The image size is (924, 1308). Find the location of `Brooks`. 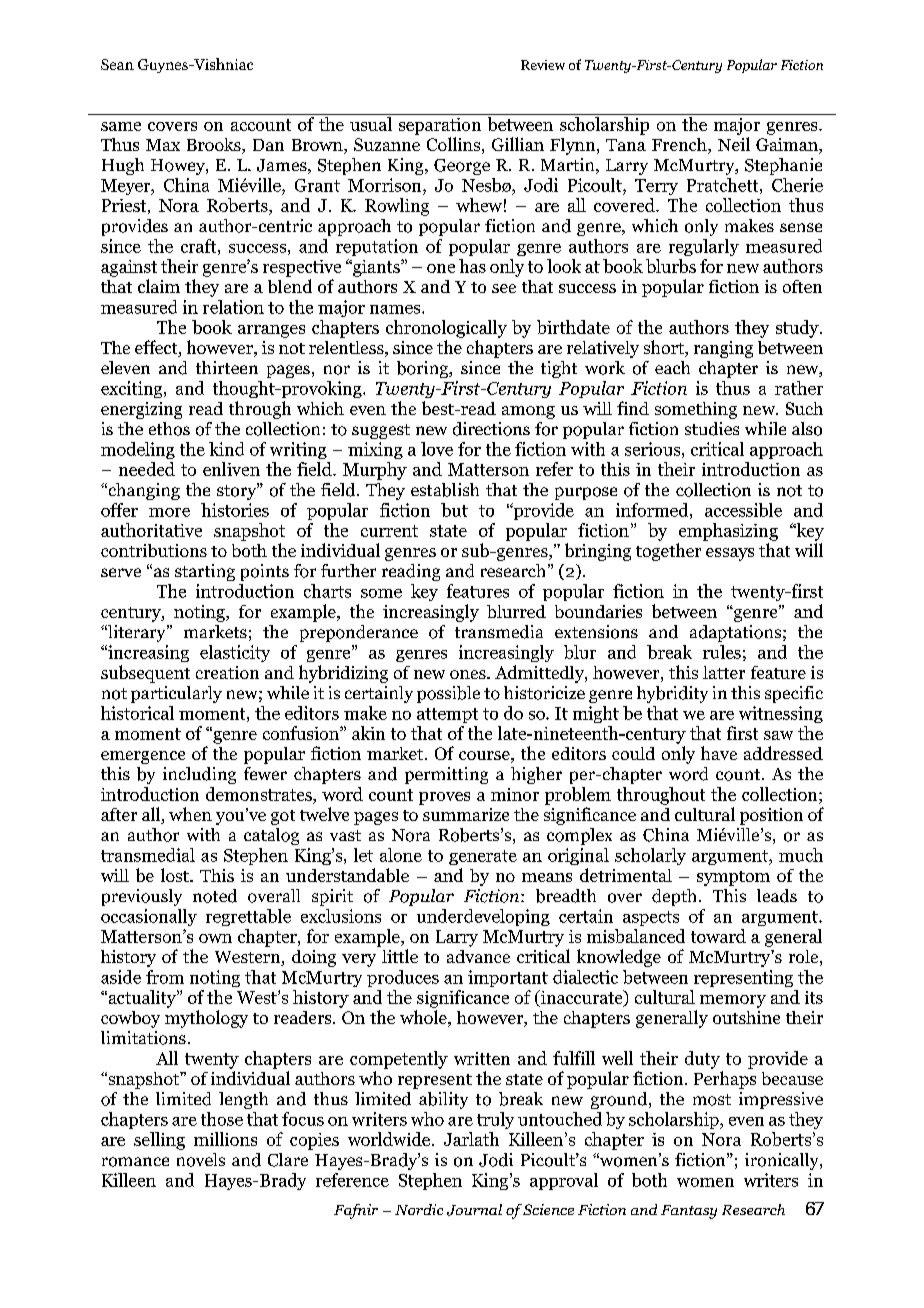

Brooks is located at coordinates (215, 146).
